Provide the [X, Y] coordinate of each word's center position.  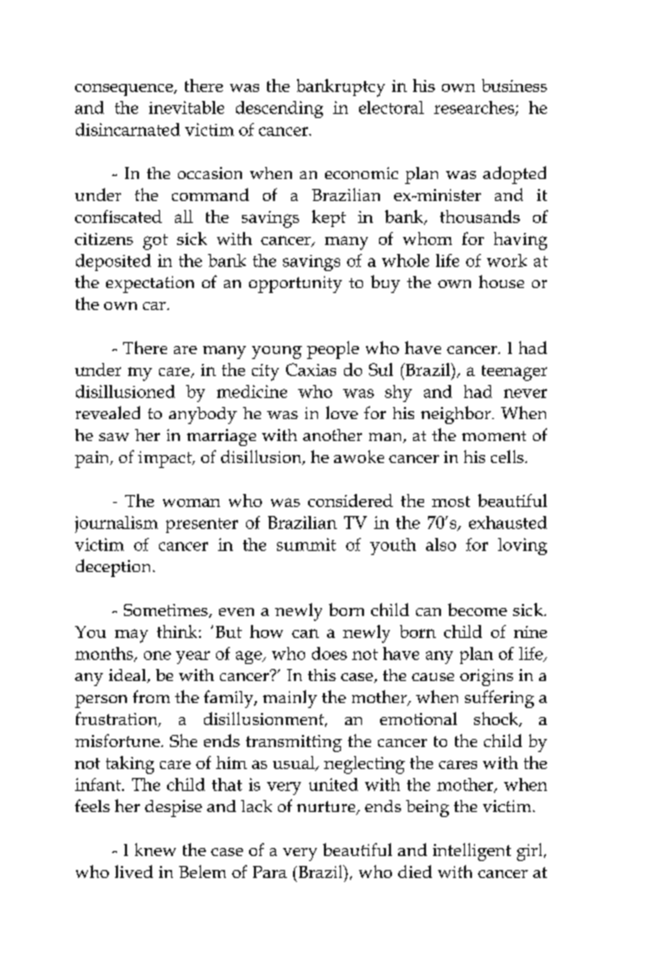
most [451, 501]
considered [350, 500]
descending [279, 109]
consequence [125, 90]
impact [166, 459]
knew [155, 849]
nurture [327, 808]
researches [475, 108]
